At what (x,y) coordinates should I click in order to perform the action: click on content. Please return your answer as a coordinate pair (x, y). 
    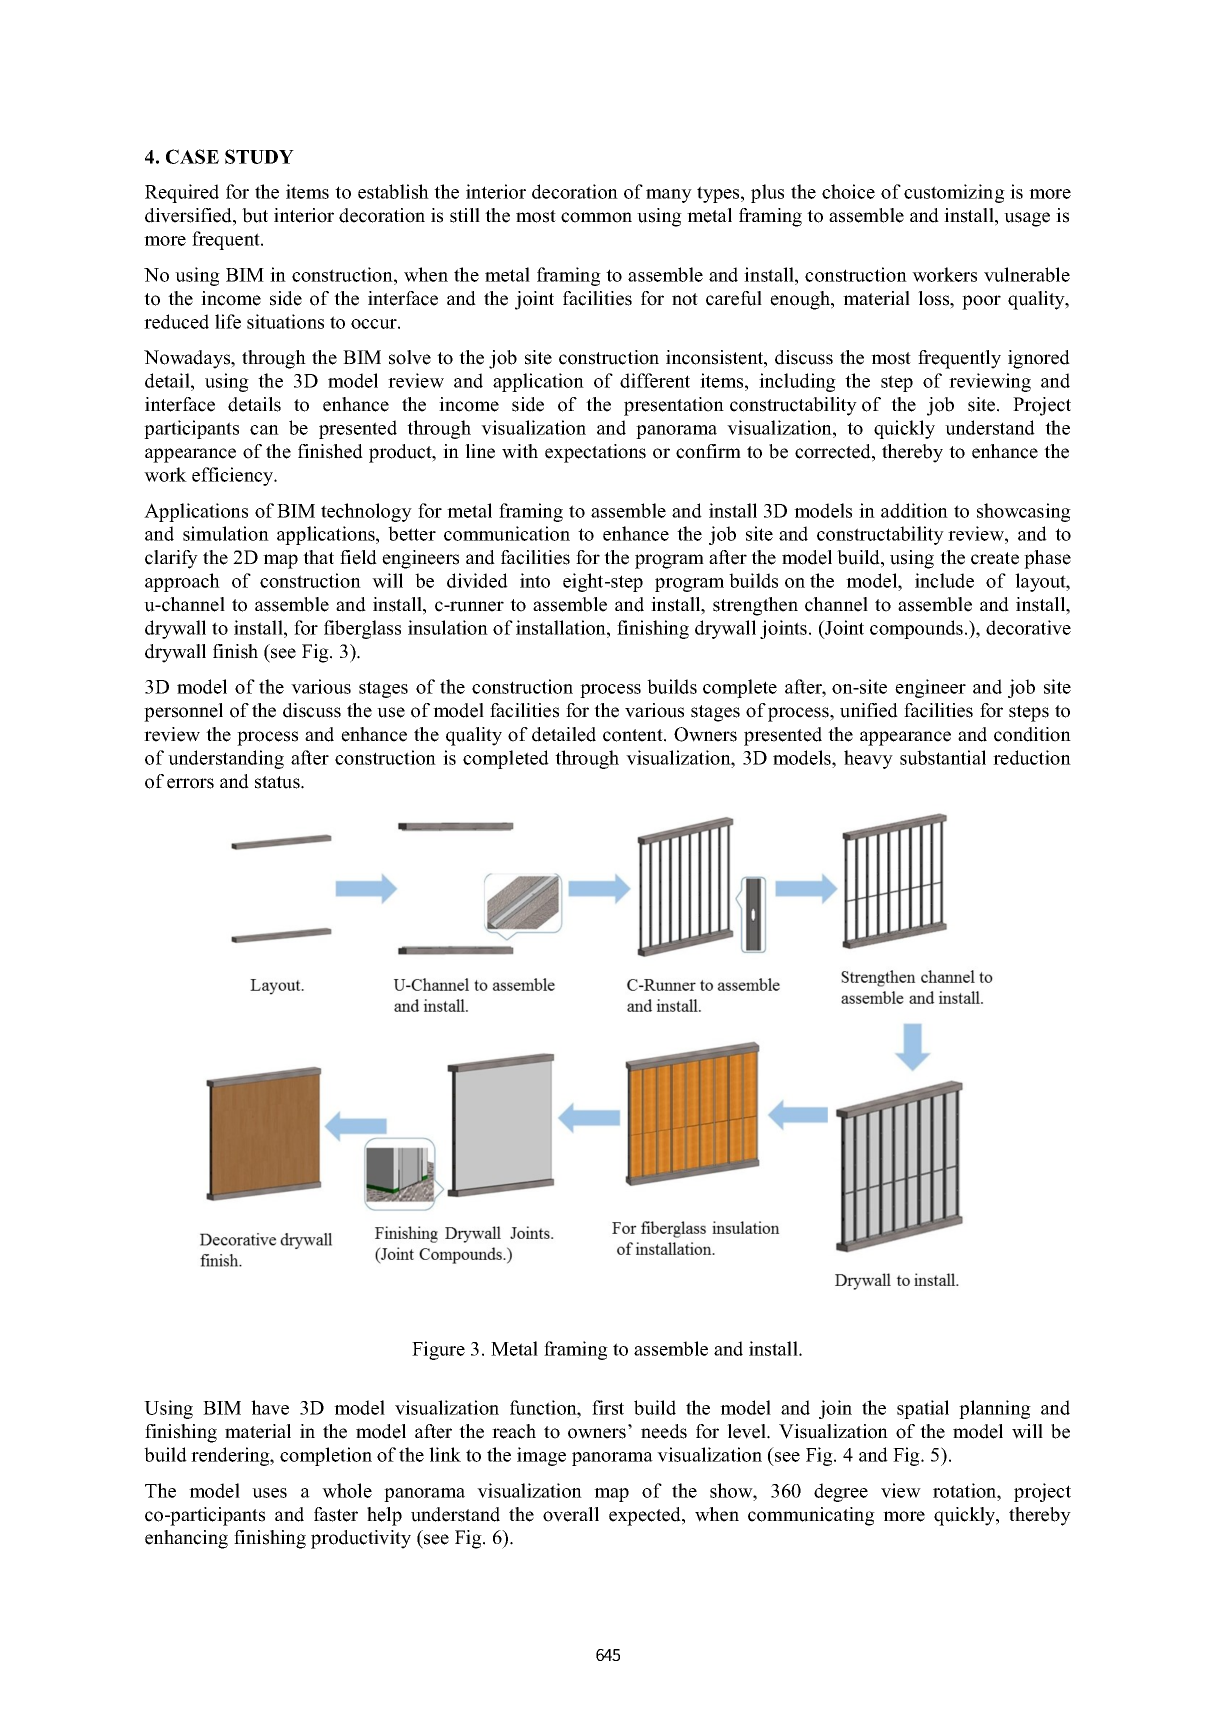
    Looking at the image, I should click on (634, 735).
